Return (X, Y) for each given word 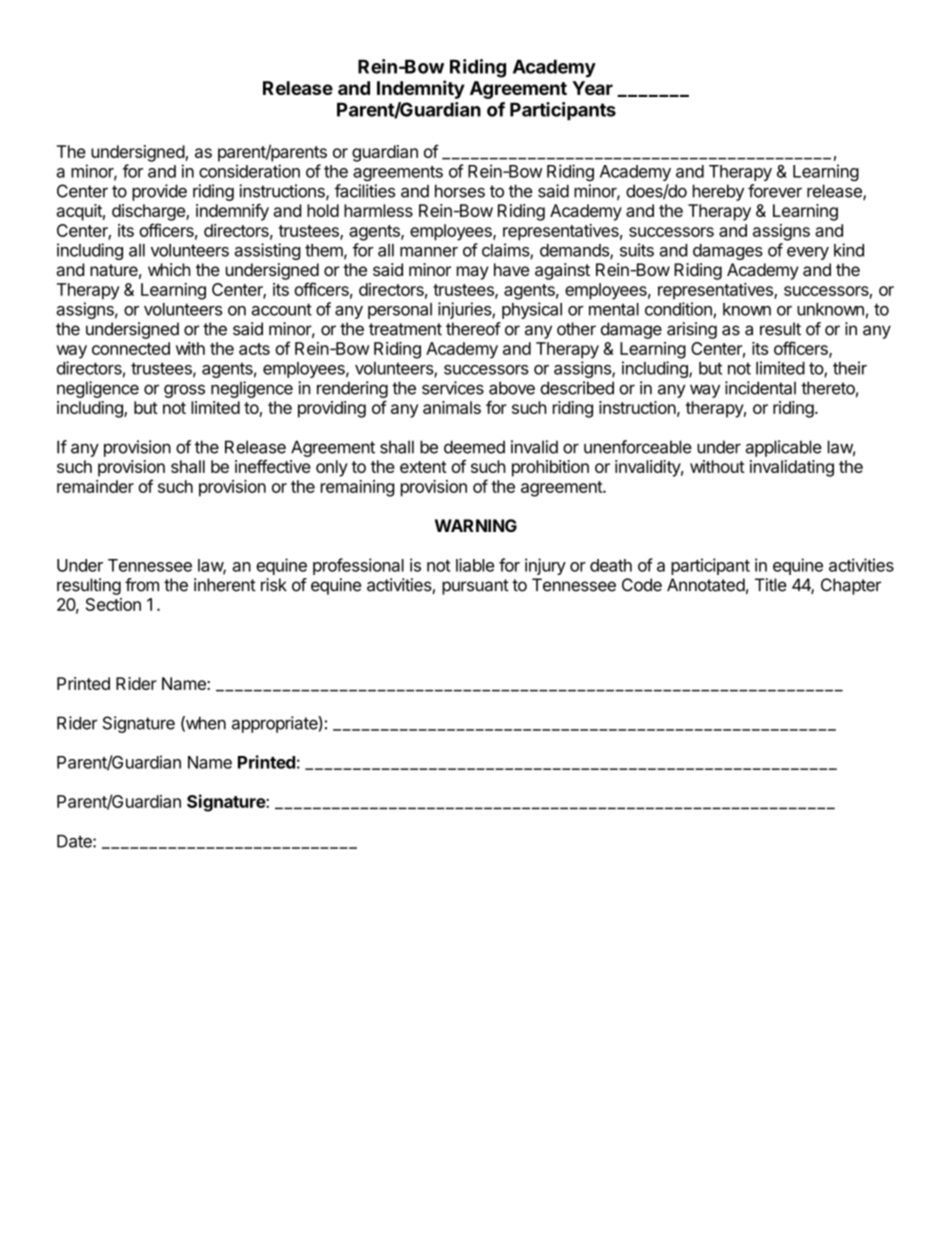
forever (775, 191)
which (169, 269)
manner (429, 252)
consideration (249, 171)
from (142, 585)
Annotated (706, 585)
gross (184, 391)
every (808, 253)
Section (113, 604)
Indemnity (421, 89)
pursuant (475, 587)
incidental (760, 388)
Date (75, 841)
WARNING (476, 525)
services (453, 388)
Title (771, 585)
